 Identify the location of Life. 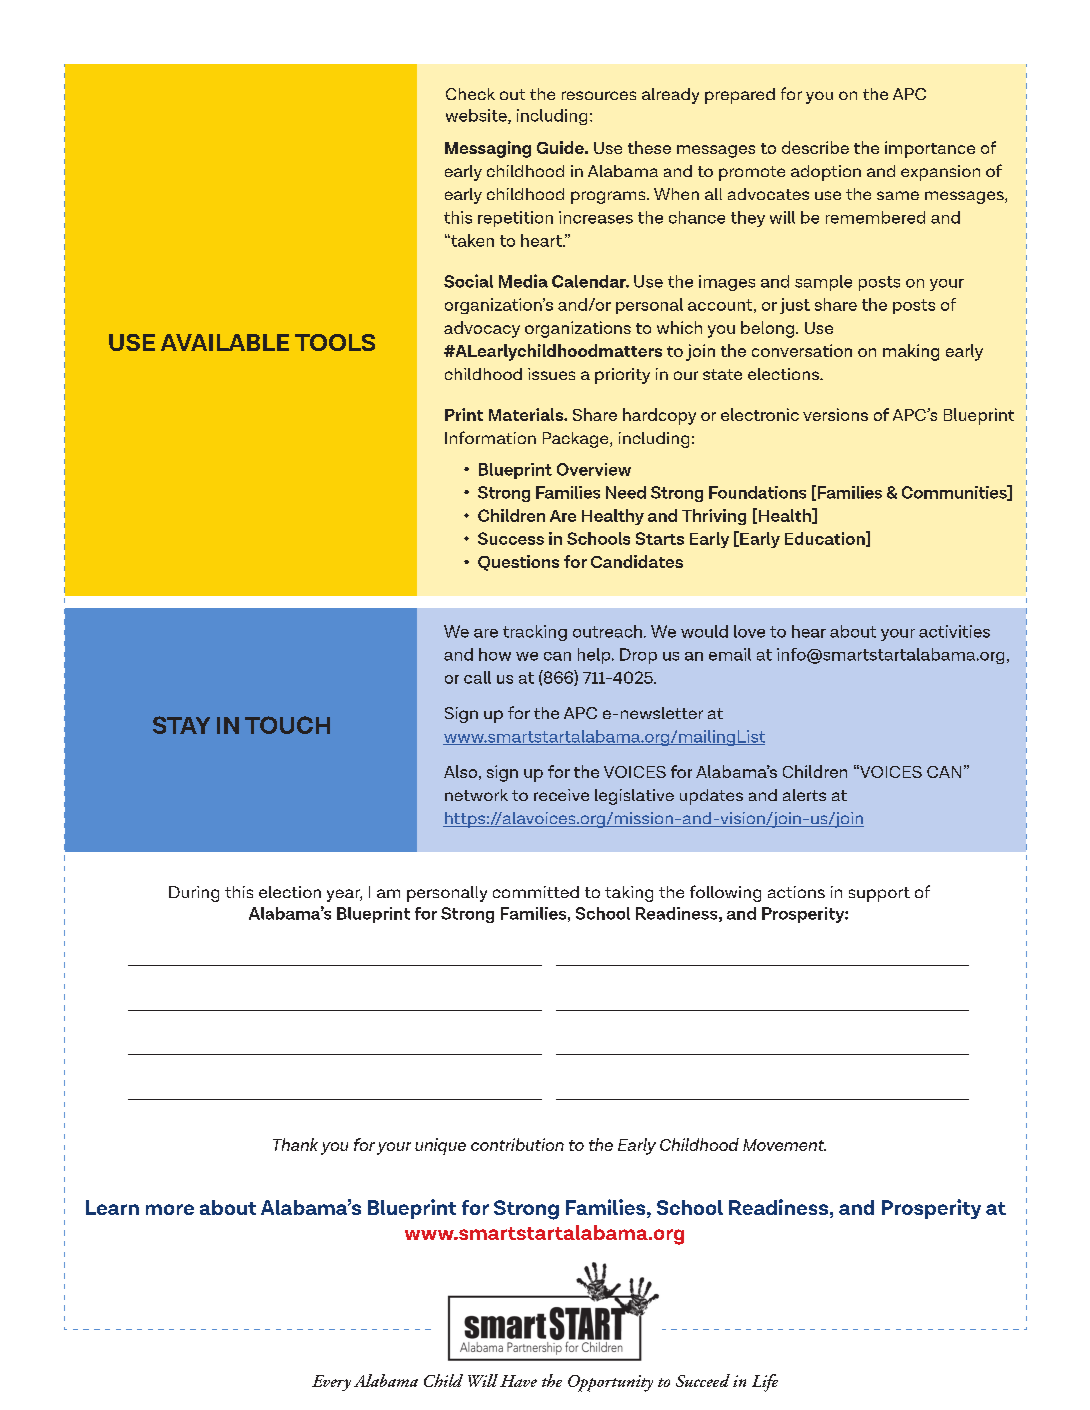
(765, 1383).
